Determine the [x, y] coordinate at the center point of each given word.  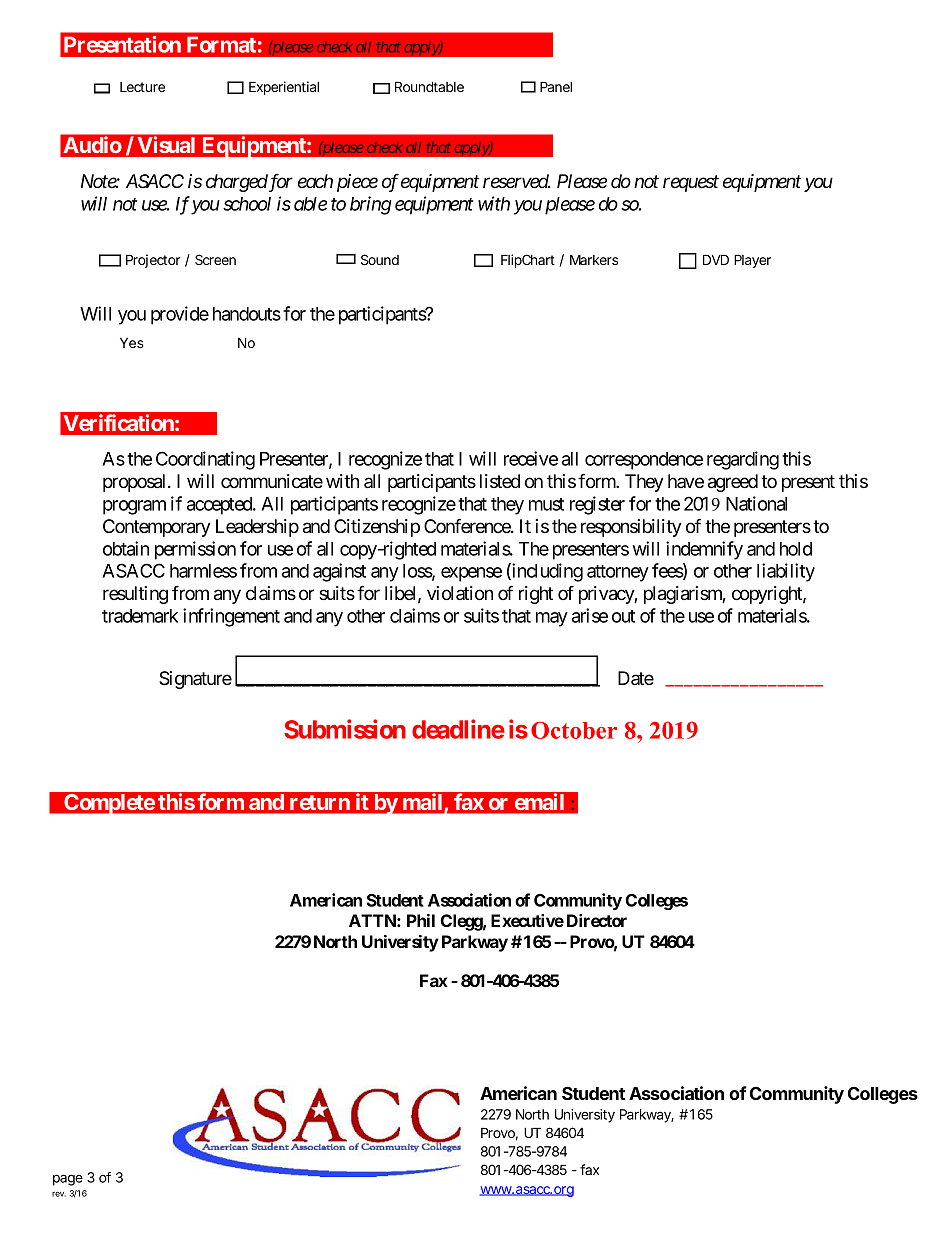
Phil [421, 920]
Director [597, 920]
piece [357, 183]
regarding [743, 460]
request [691, 184]
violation [460, 593]
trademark [140, 616]
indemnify [704, 550]
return [320, 802]
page [68, 1180]
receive [531, 458]
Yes [132, 342]
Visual [166, 144]
